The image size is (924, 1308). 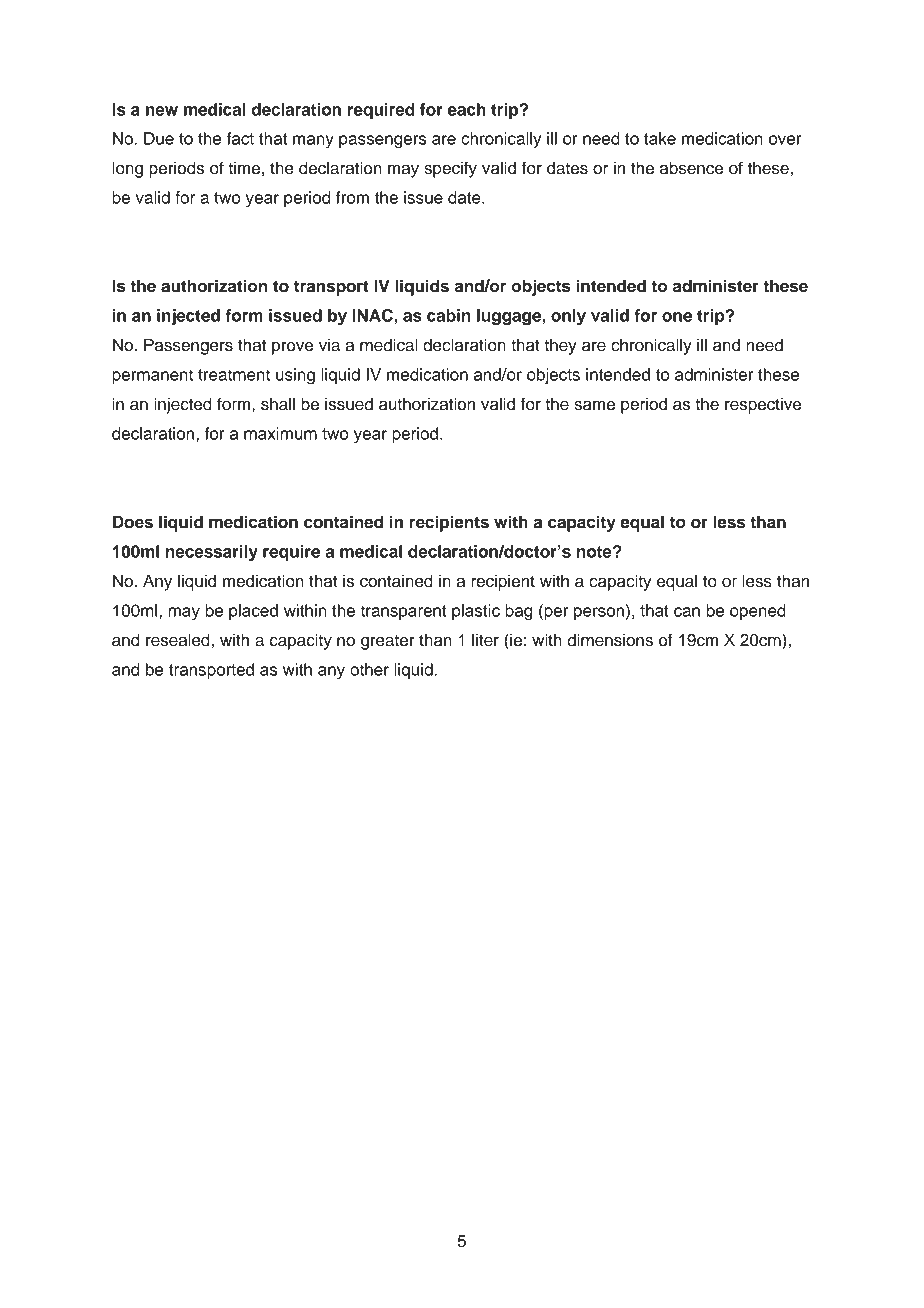 What do you see at coordinates (677, 317) in the screenshot?
I see `one` at bounding box center [677, 317].
